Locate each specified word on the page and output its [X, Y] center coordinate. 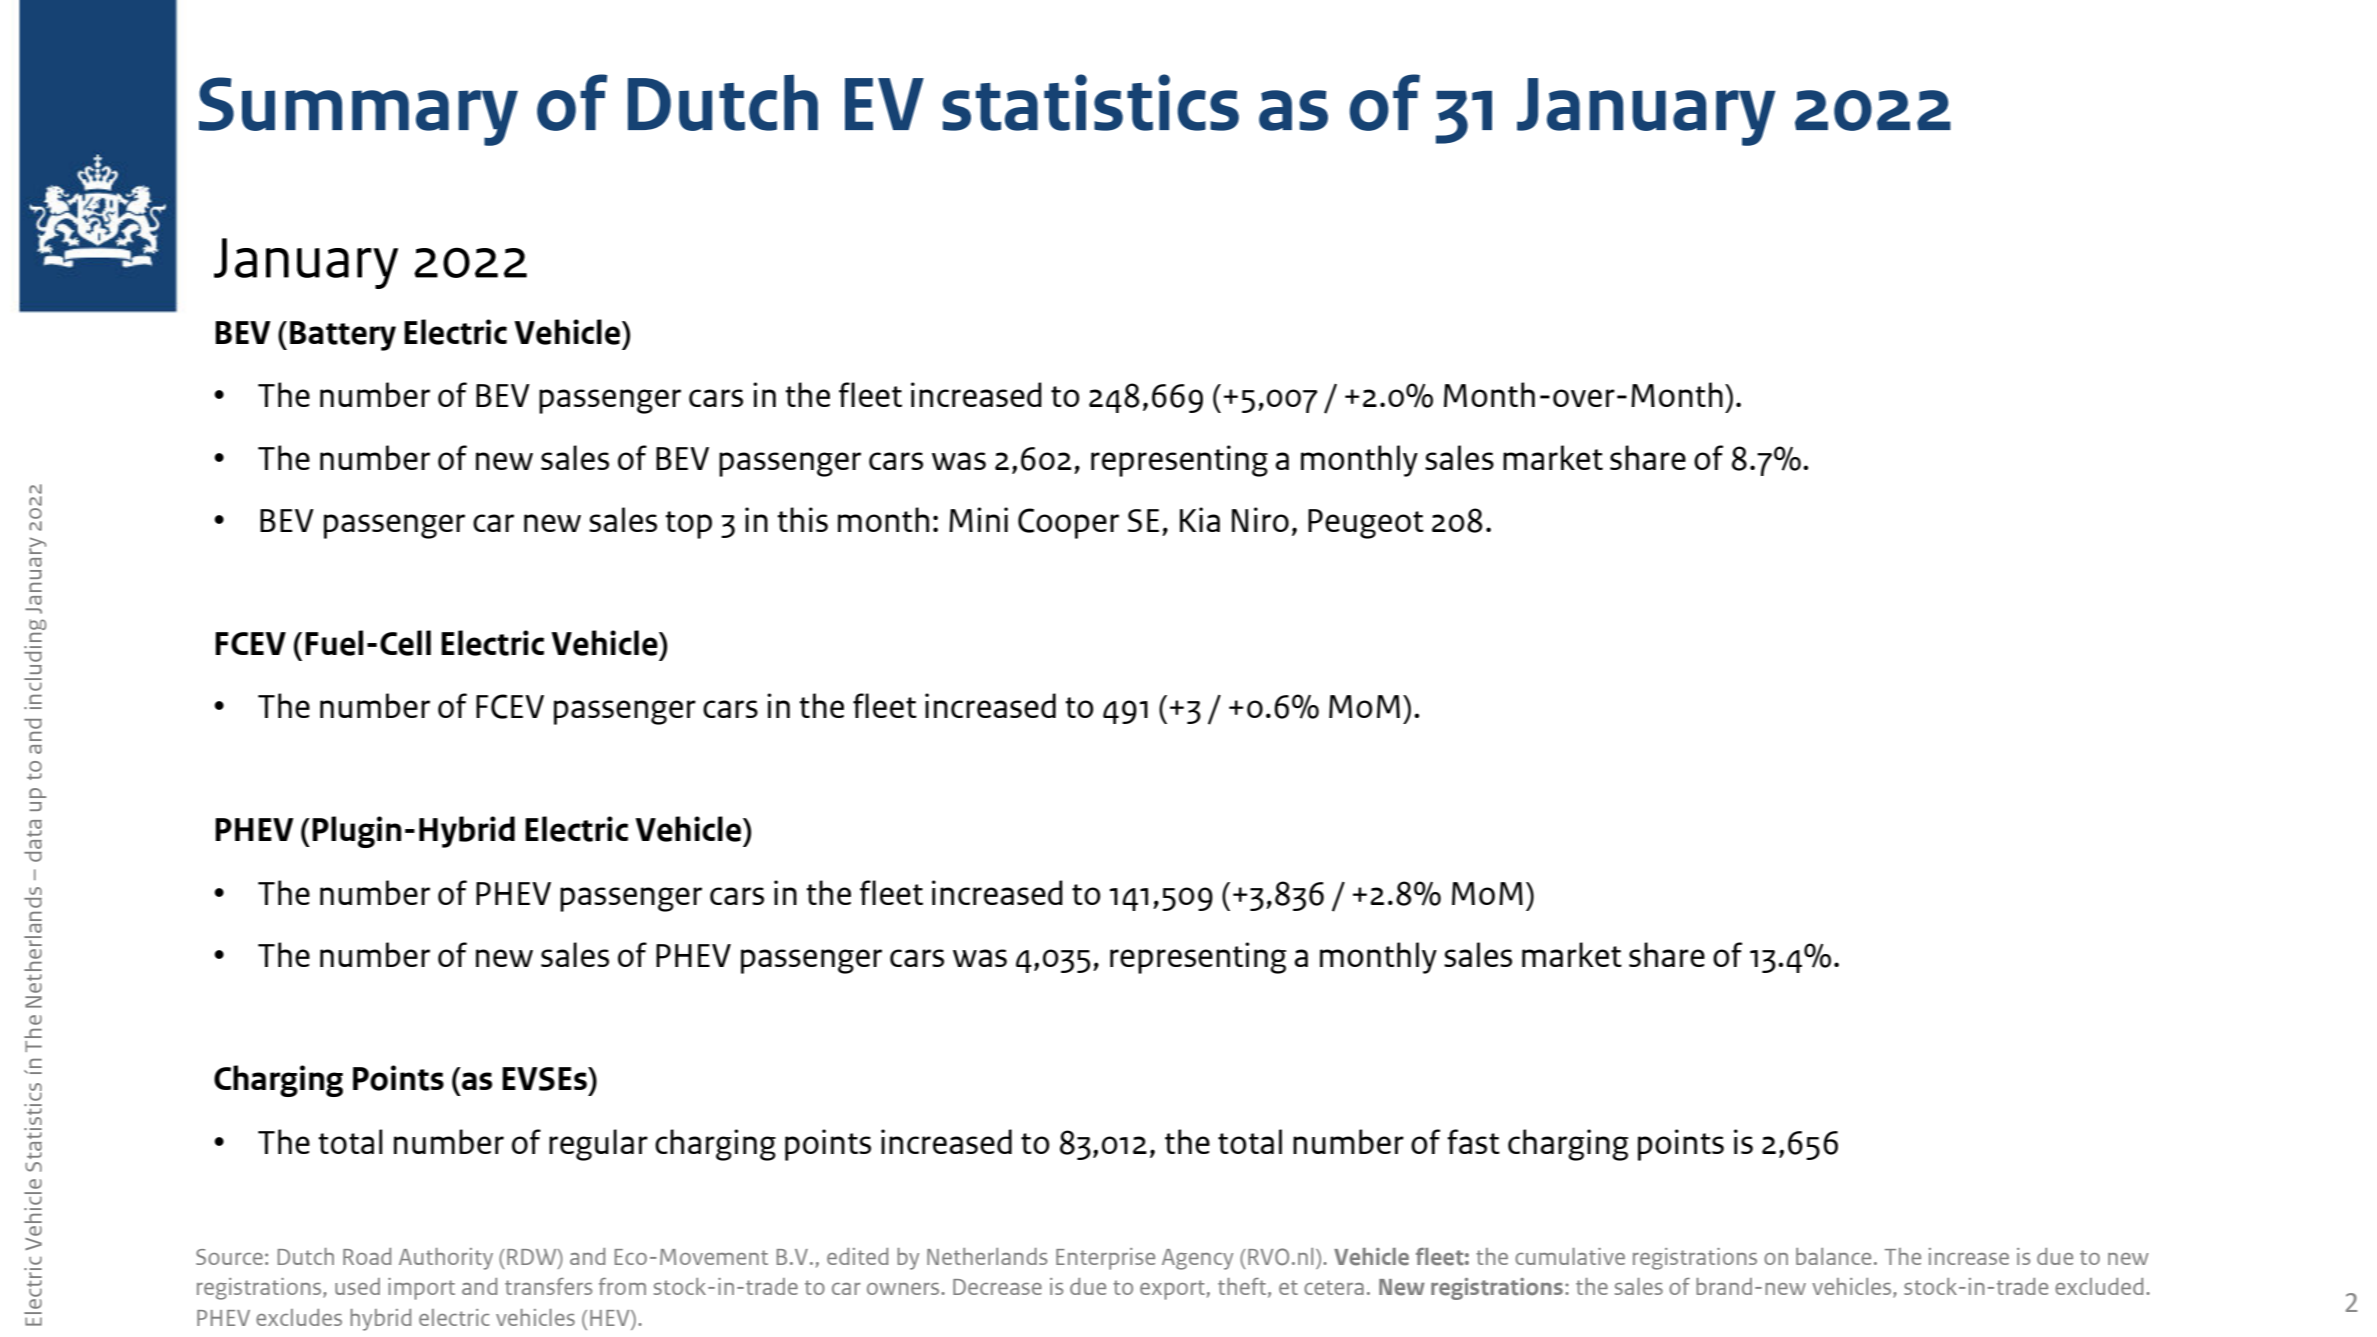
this [802, 519]
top [688, 525]
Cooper [1068, 523]
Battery [343, 336]
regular [598, 1145]
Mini [978, 519]
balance [1833, 1256]
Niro [1260, 519]
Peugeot [1366, 524]
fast [1473, 1141]
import [421, 1289]
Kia [1200, 519]
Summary [358, 111]
